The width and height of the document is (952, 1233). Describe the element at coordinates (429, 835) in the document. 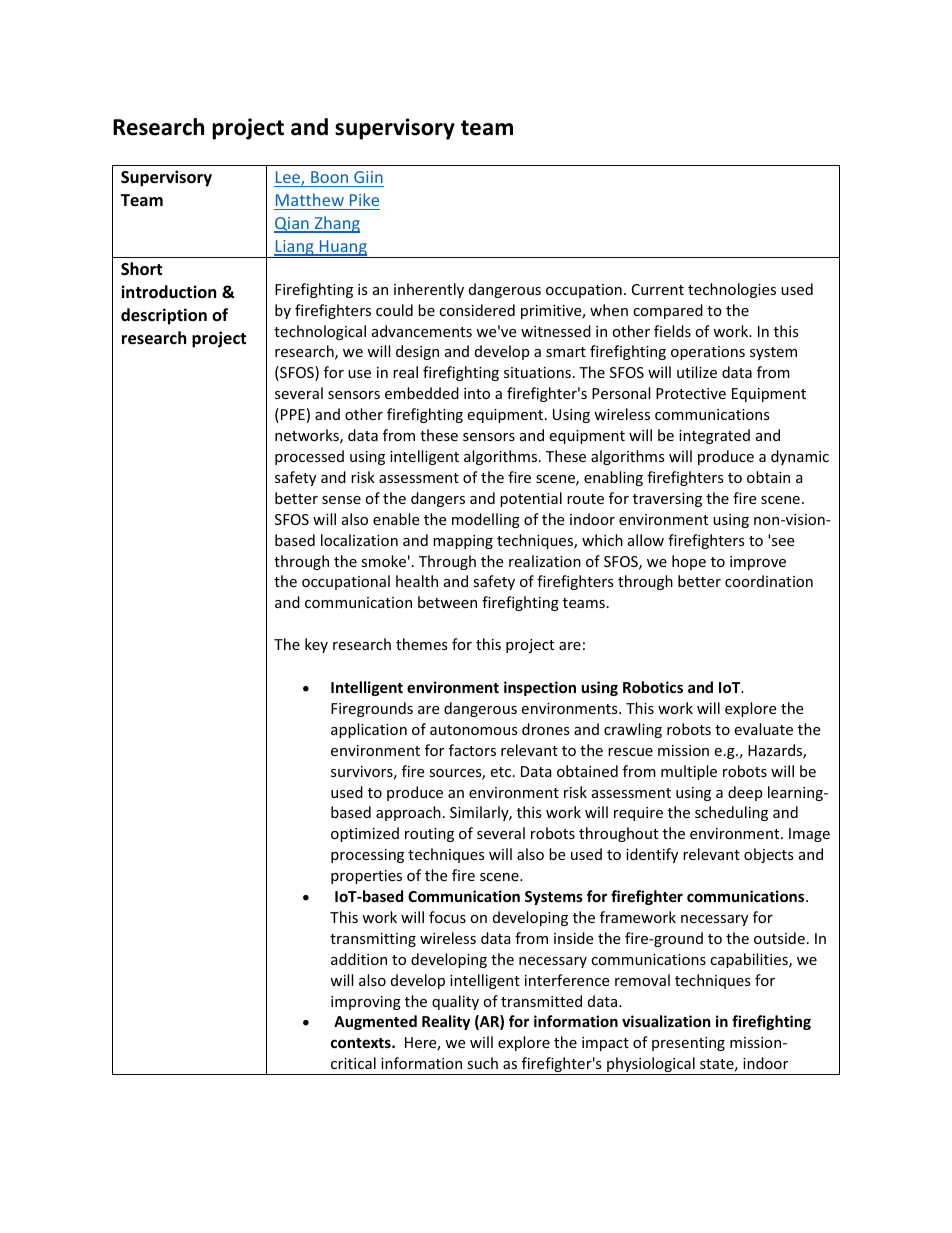

I see `routing` at that location.
